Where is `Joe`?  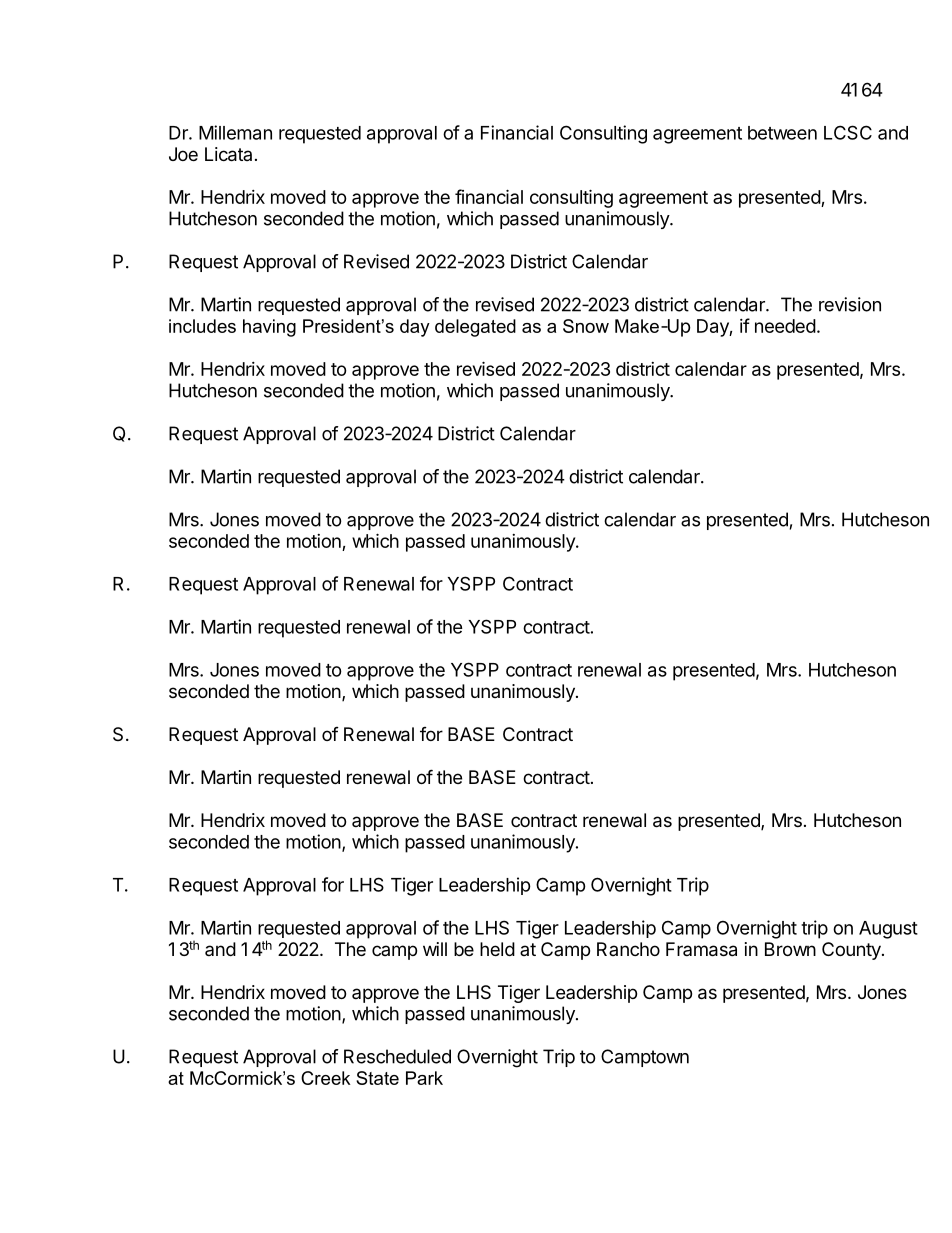
Joe is located at coordinates (183, 154).
